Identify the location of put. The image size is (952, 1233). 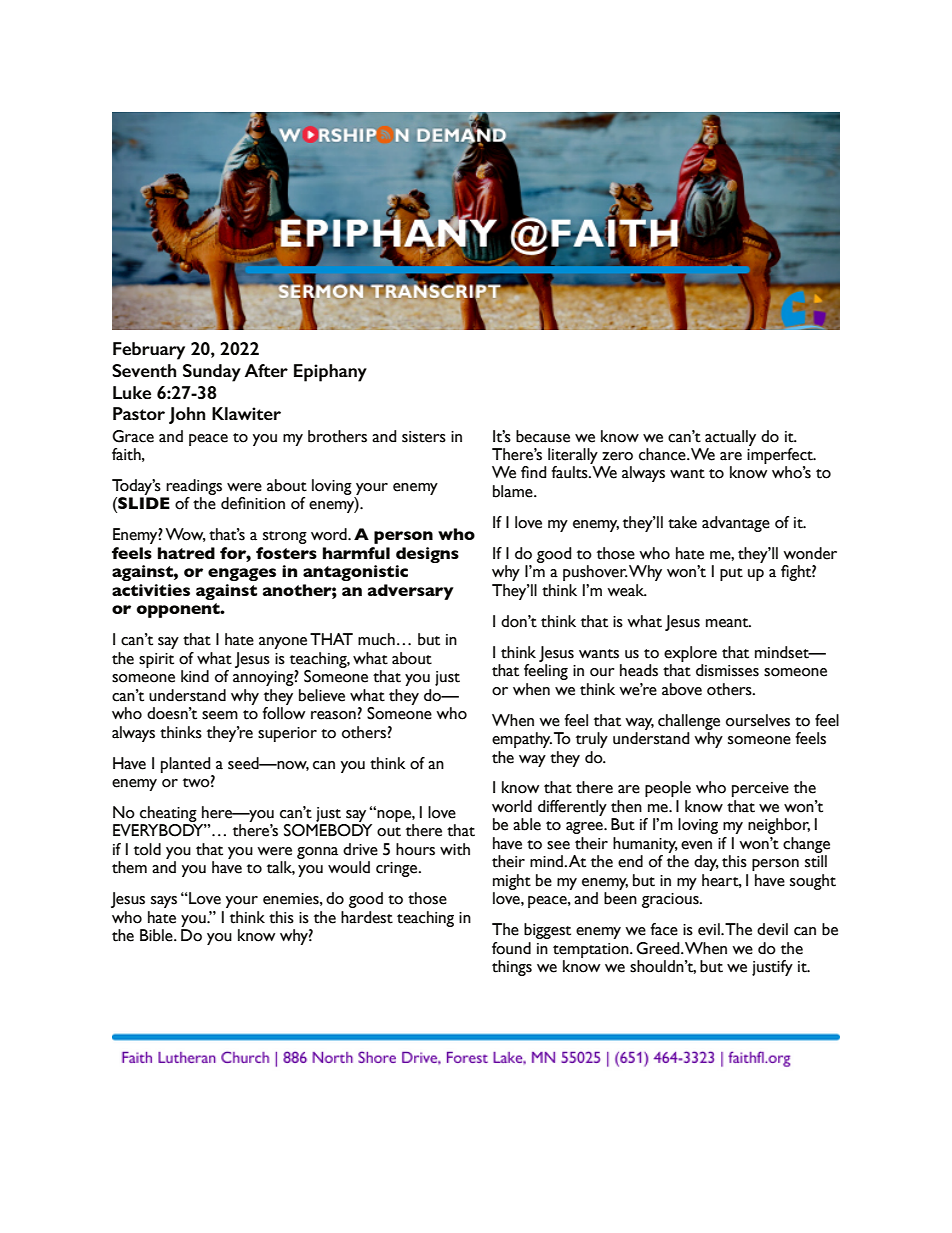
(731, 574).
